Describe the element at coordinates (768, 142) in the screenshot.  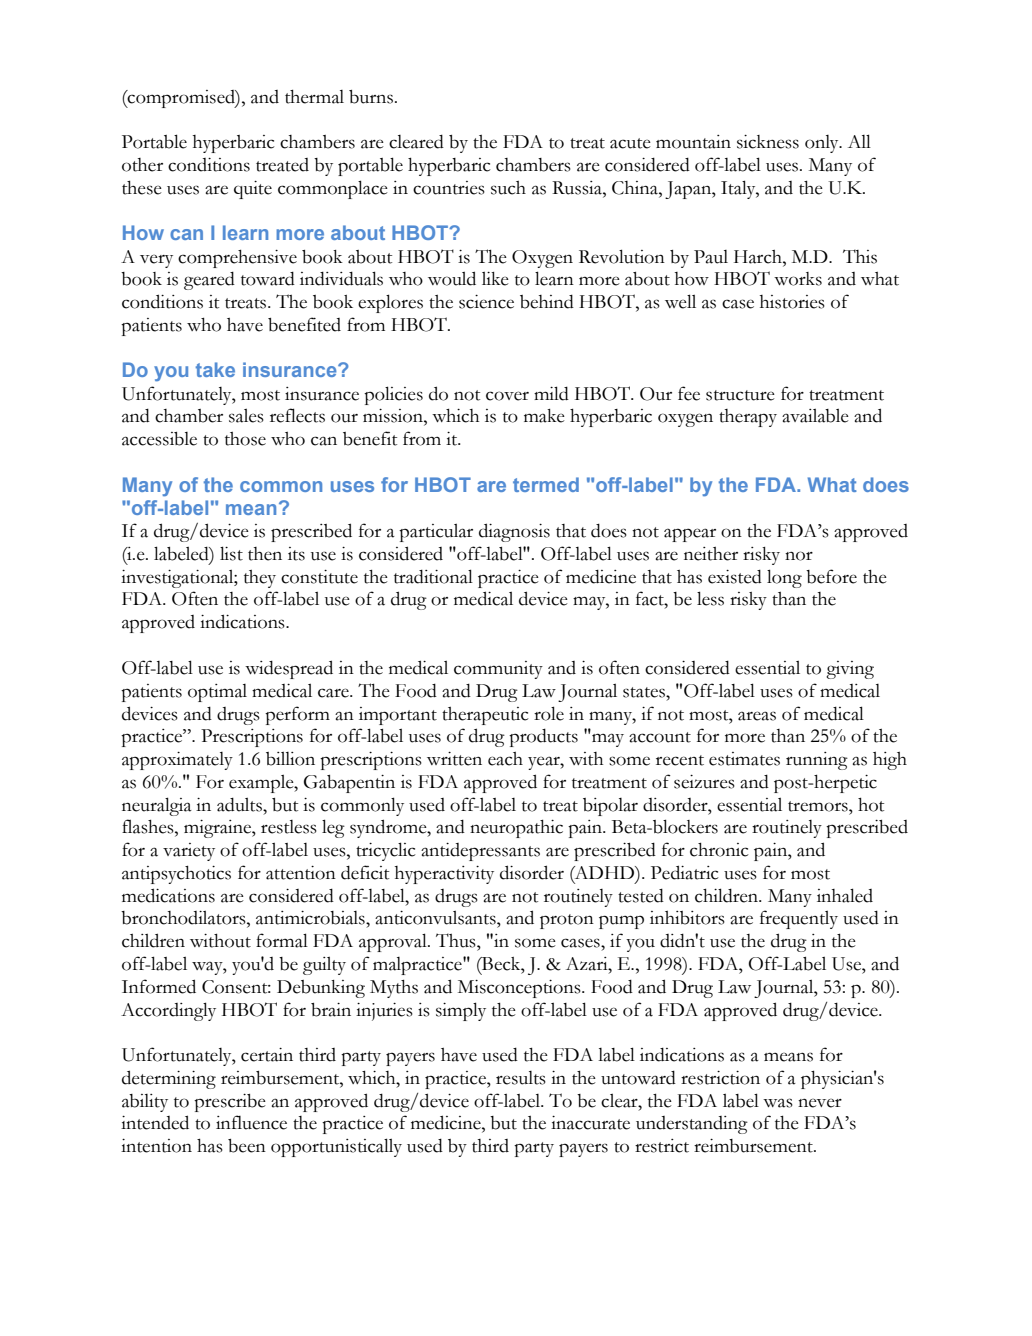
I see `sickness` at that location.
